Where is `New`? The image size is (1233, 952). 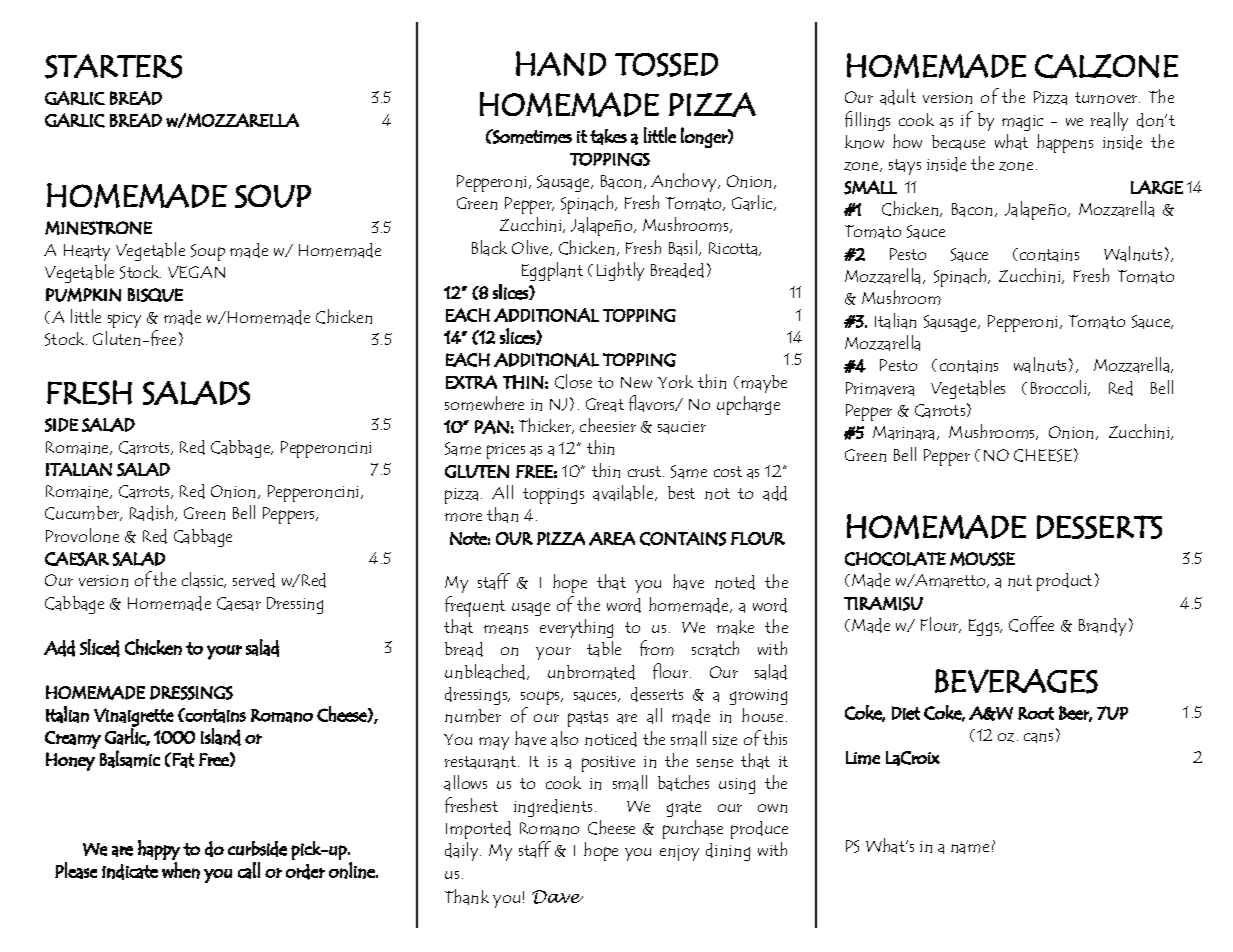
New is located at coordinates (636, 382).
